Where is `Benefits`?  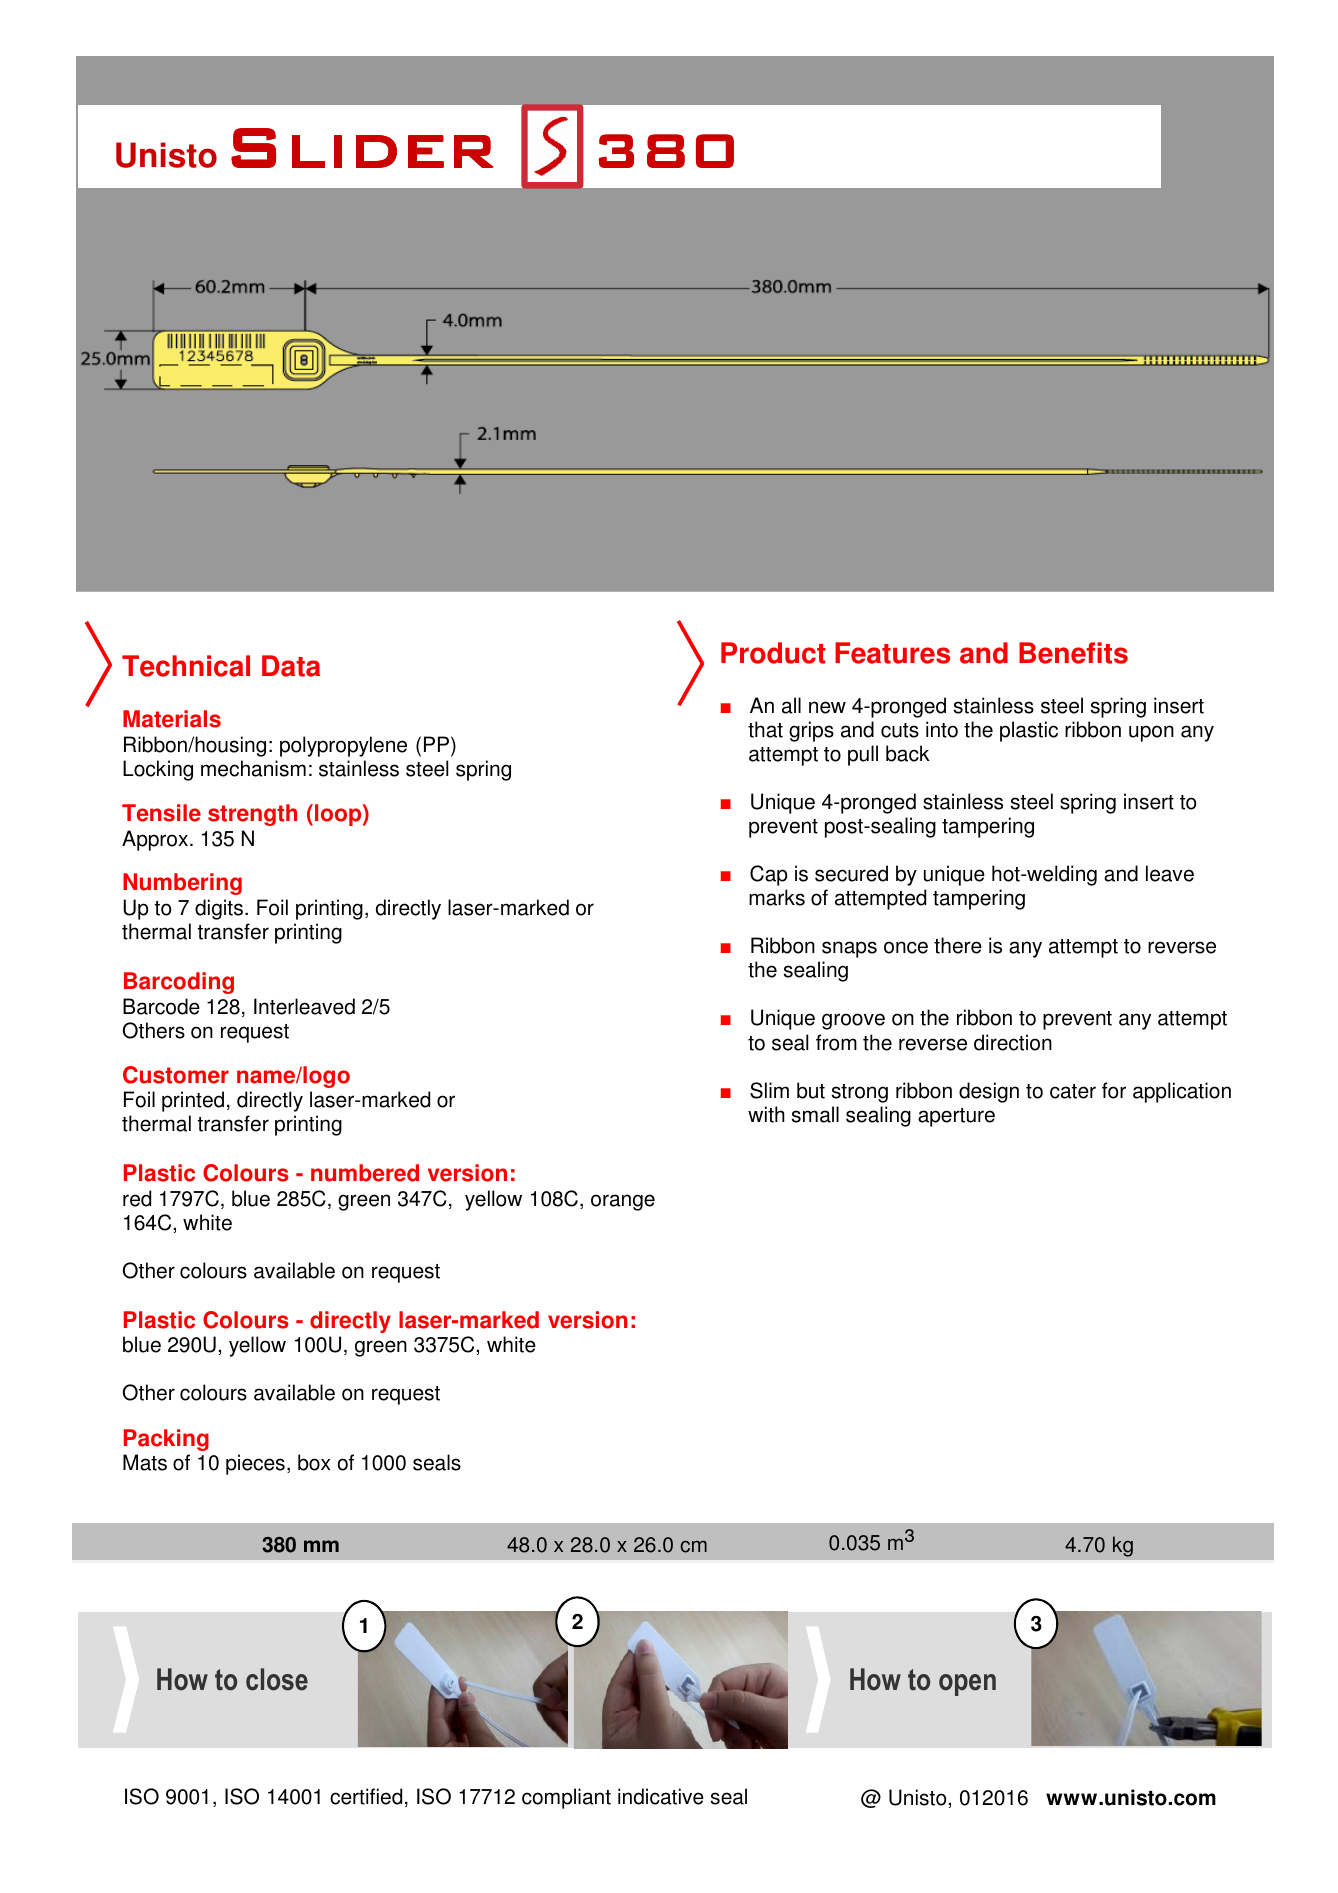
Benefits is located at coordinates (1073, 653).
